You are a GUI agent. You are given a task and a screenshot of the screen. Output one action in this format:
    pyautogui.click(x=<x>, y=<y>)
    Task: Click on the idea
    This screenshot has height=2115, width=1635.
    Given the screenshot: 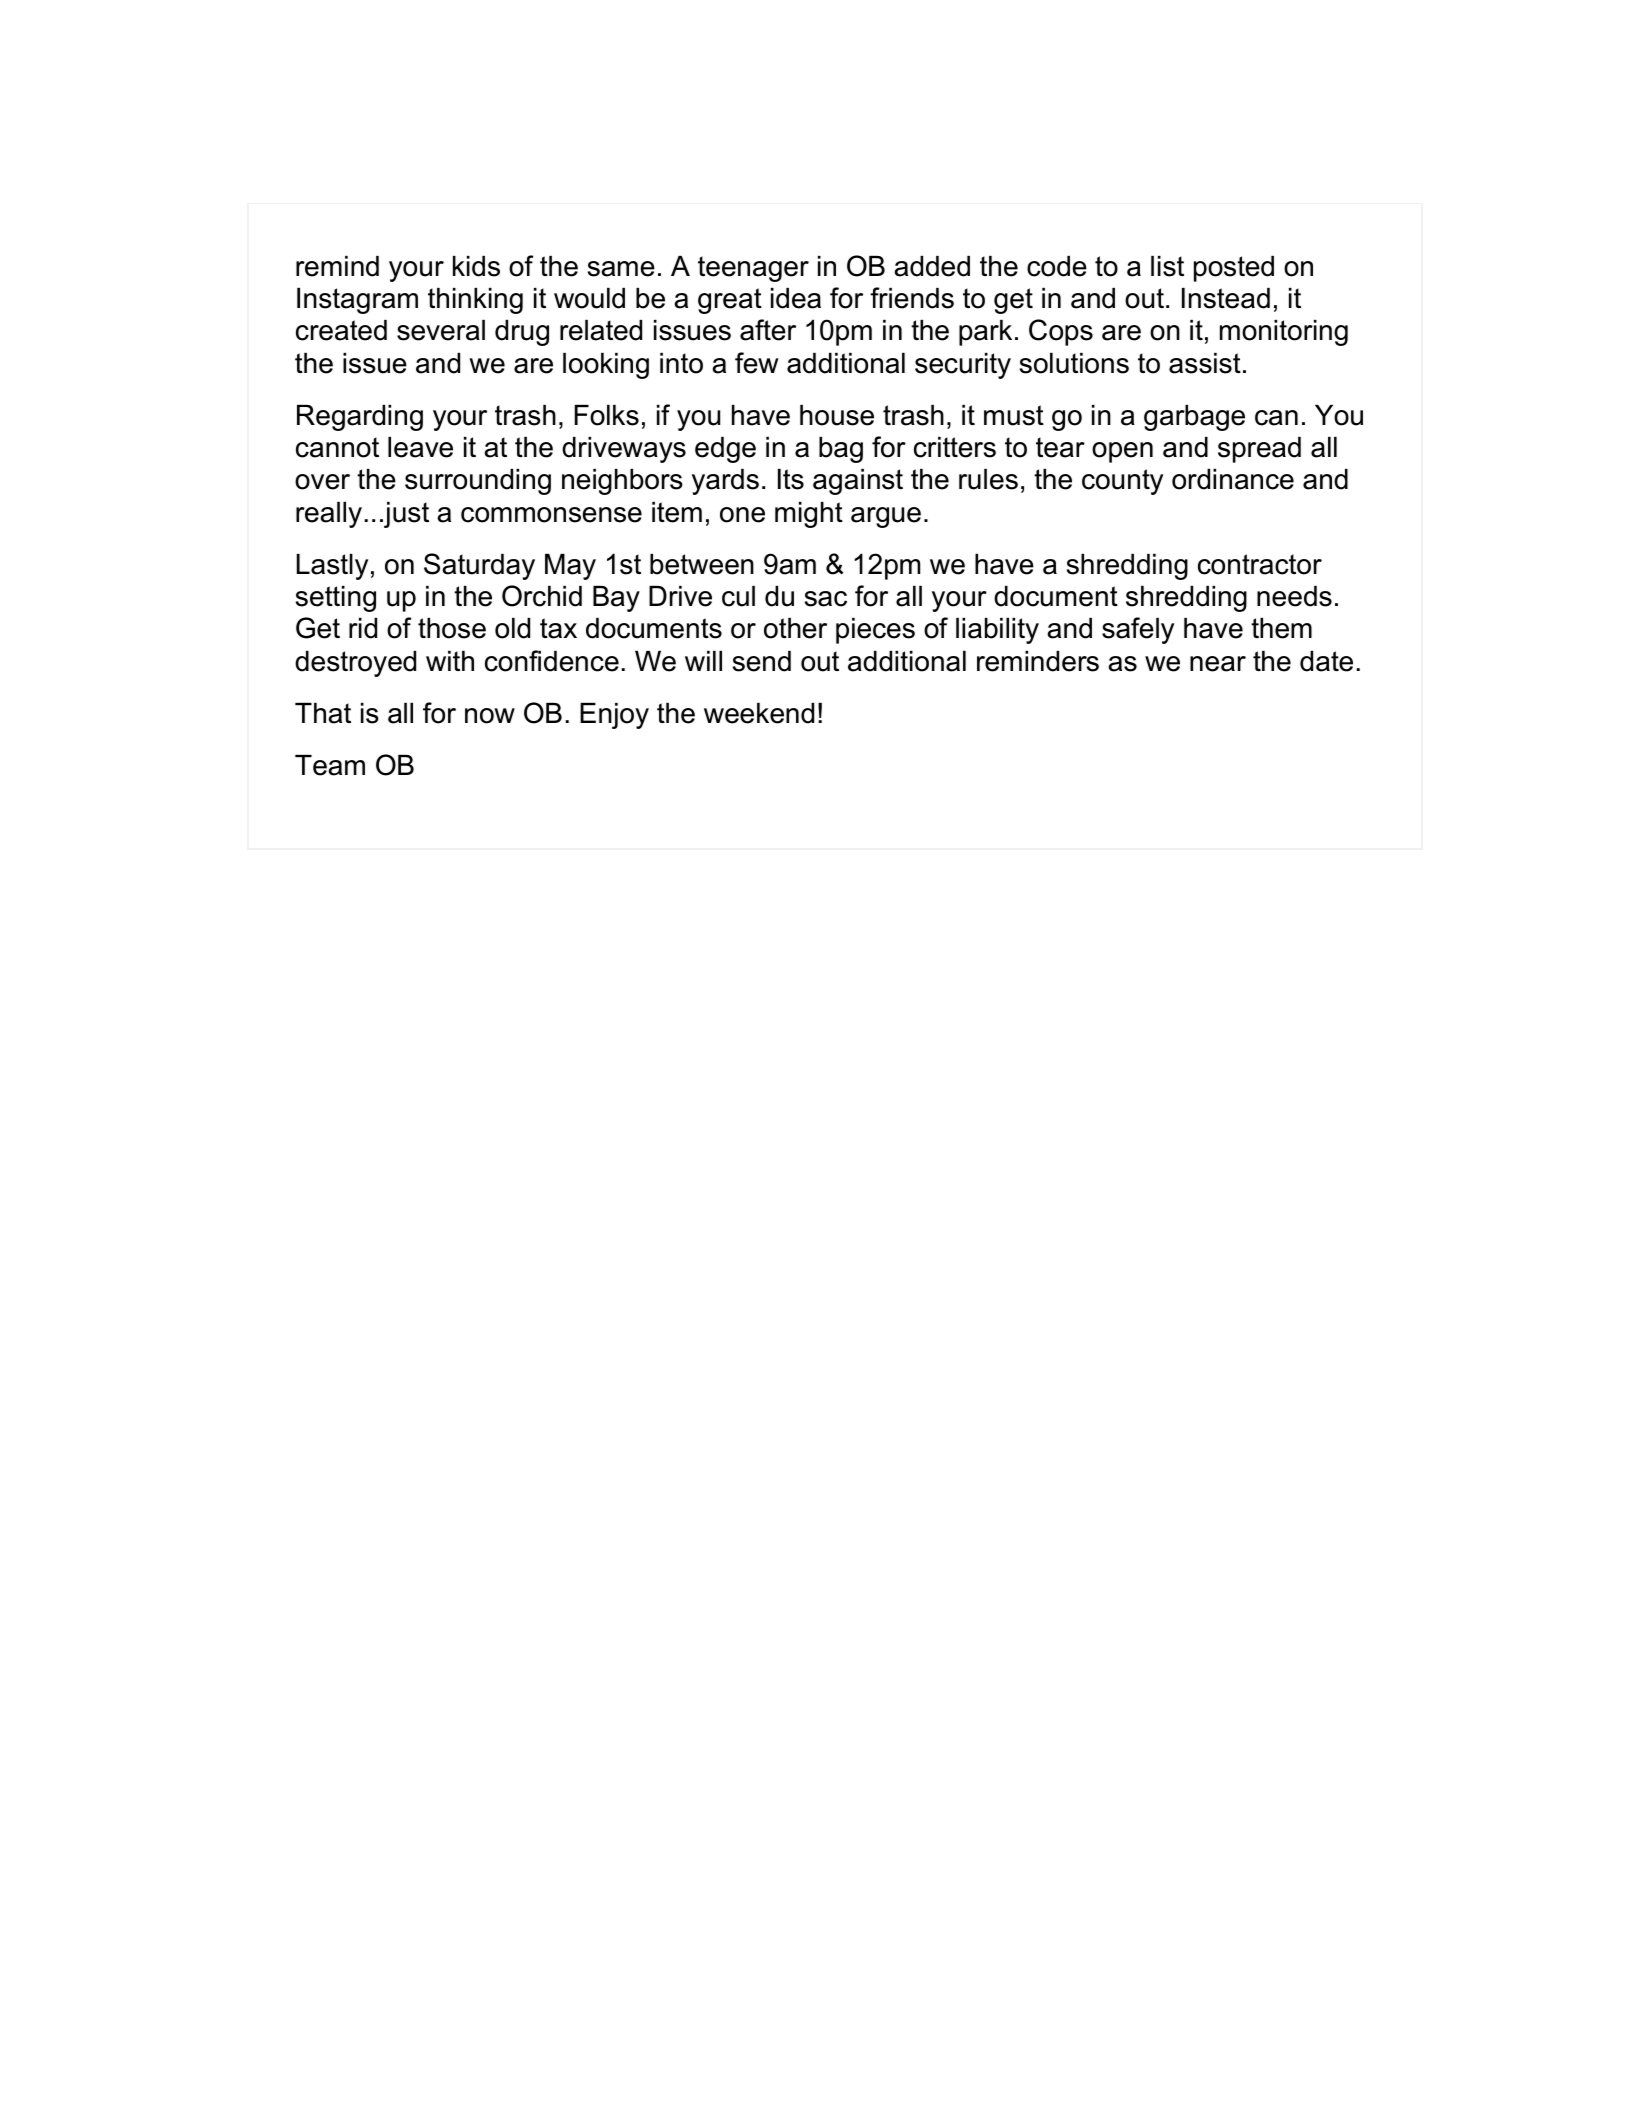 What is the action you would take?
    pyautogui.click(x=796, y=298)
